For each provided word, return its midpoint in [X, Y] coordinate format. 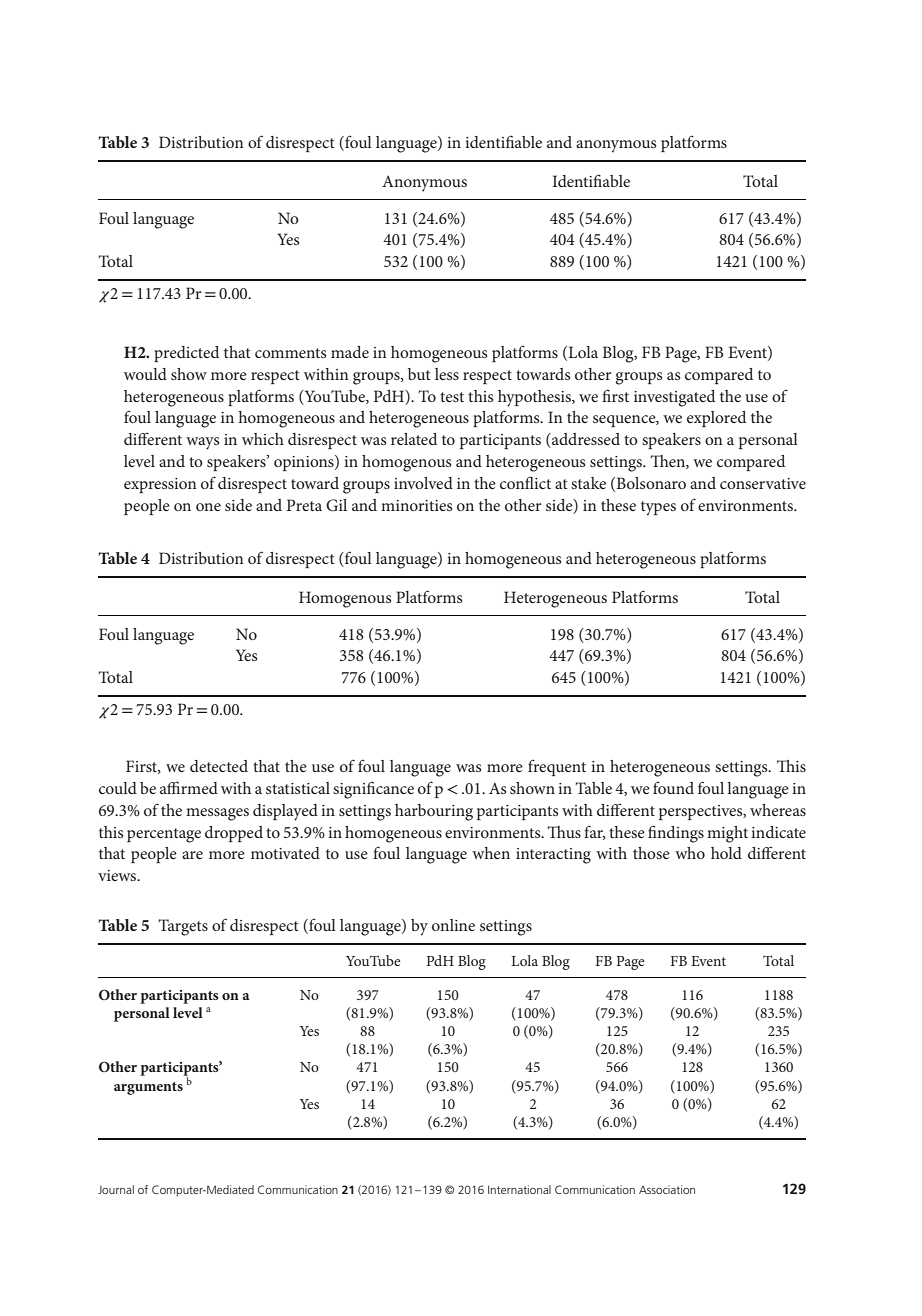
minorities [416, 505]
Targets [183, 927]
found [673, 788]
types [658, 508]
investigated [674, 398]
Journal [116, 1189]
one [208, 507]
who [690, 853]
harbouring [434, 812]
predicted [186, 354]
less [447, 374]
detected [219, 766]
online [453, 925]
